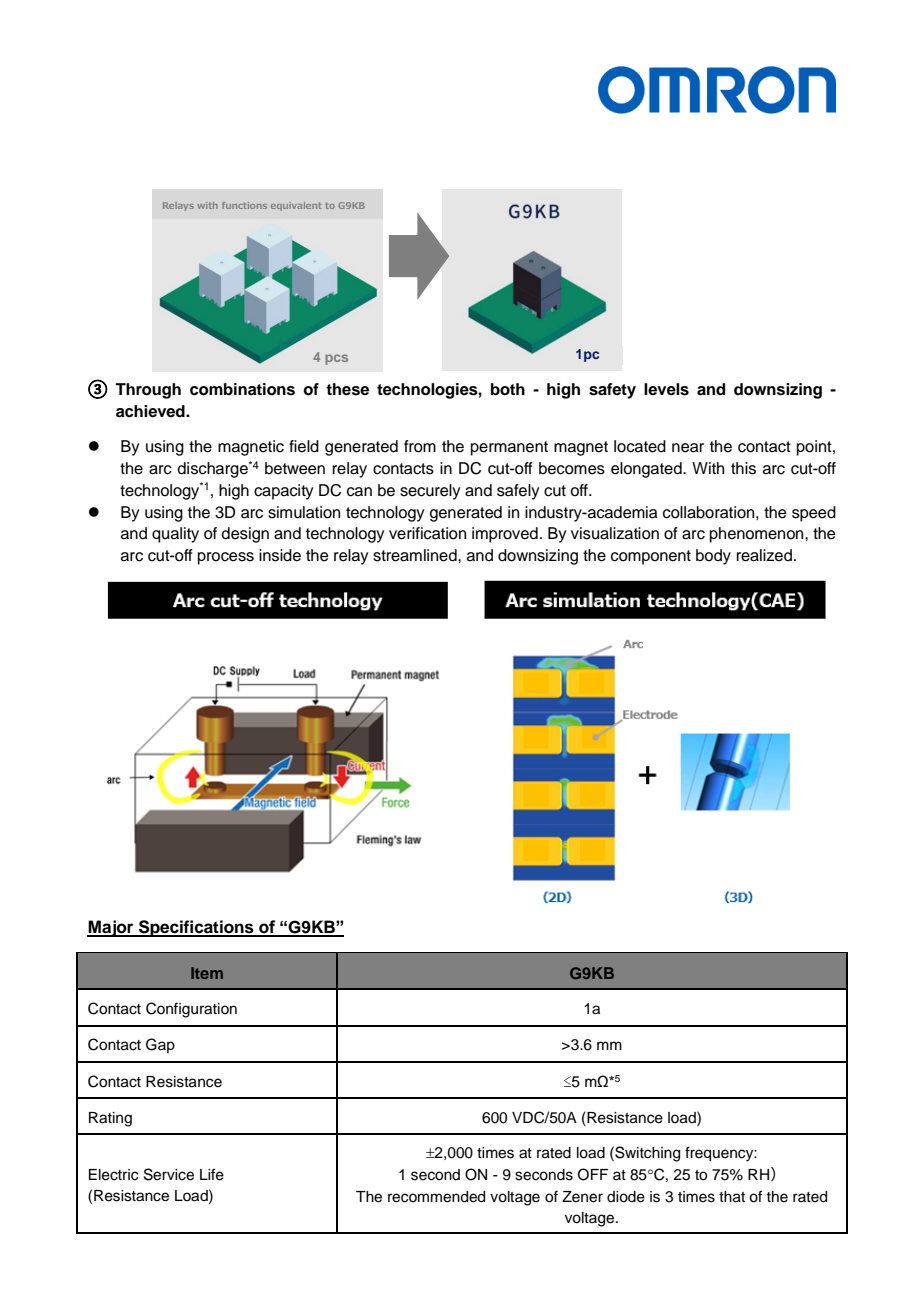 The image size is (924, 1308). I want to click on body, so click(713, 557).
